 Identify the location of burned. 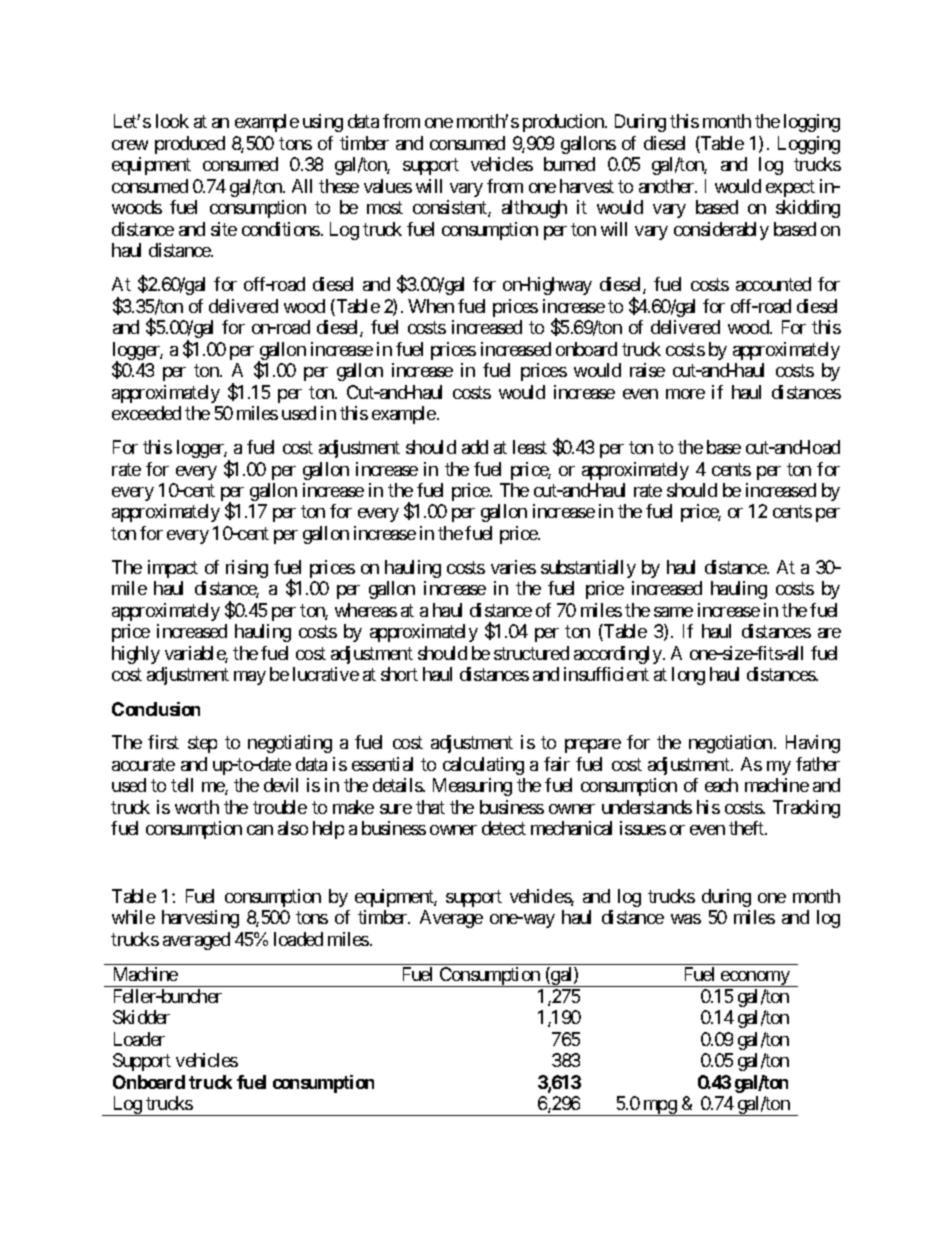
(569, 164).
